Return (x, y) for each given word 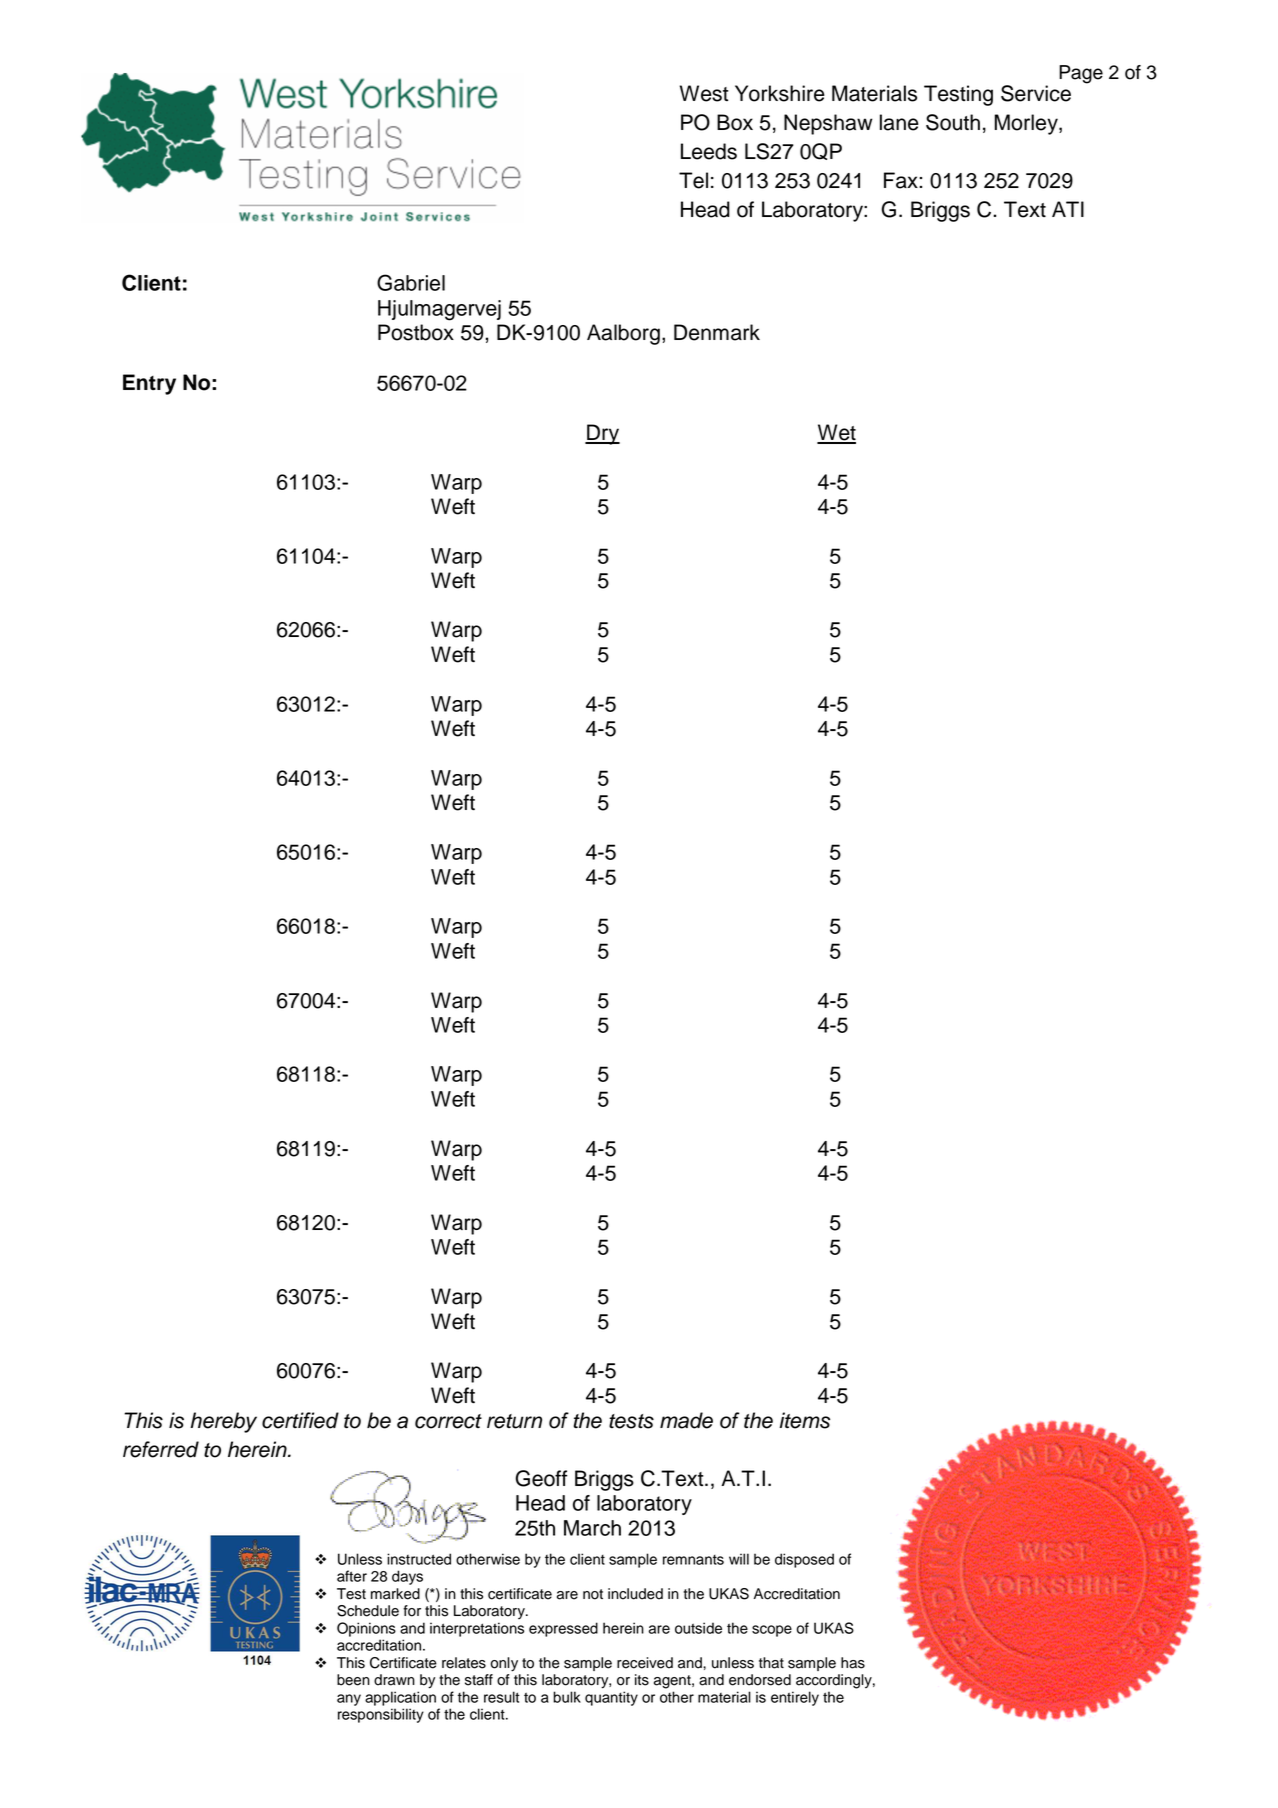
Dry (602, 434)
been (353, 1680)
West (704, 93)
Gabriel (411, 282)
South (953, 122)
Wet (836, 433)
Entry (149, 384)
